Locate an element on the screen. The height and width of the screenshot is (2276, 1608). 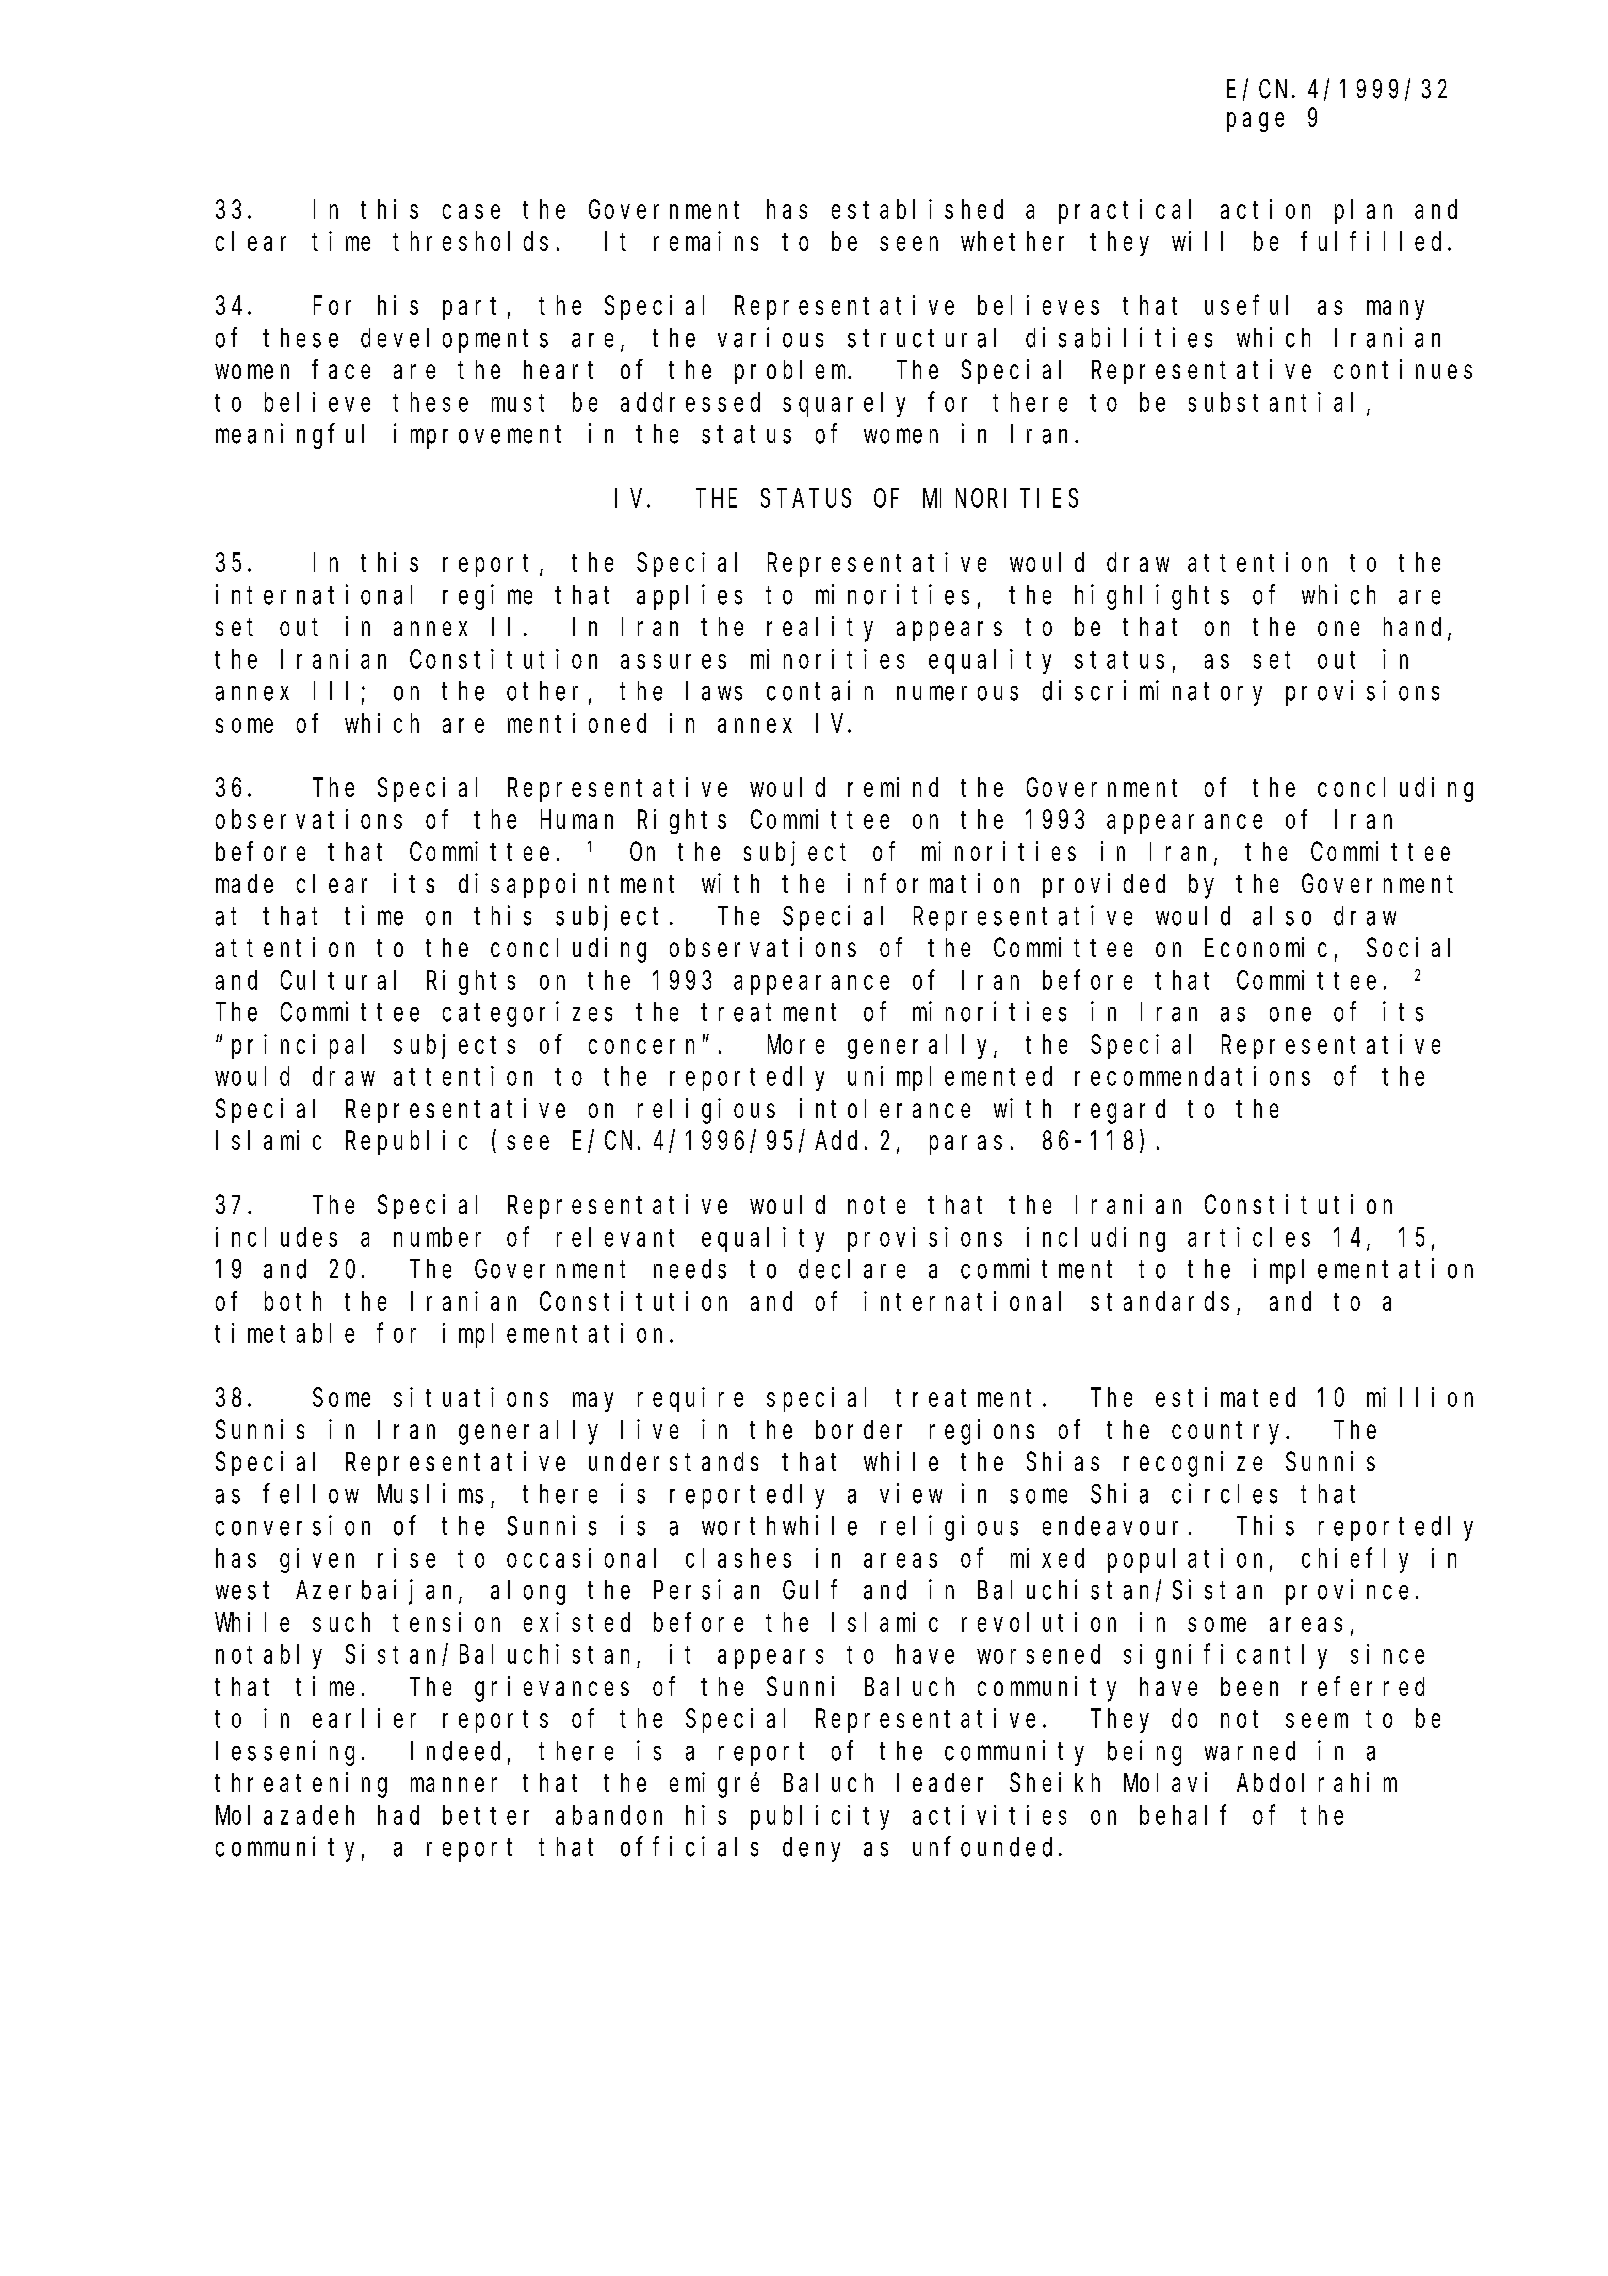
case is located at coordinates (471, 211).
